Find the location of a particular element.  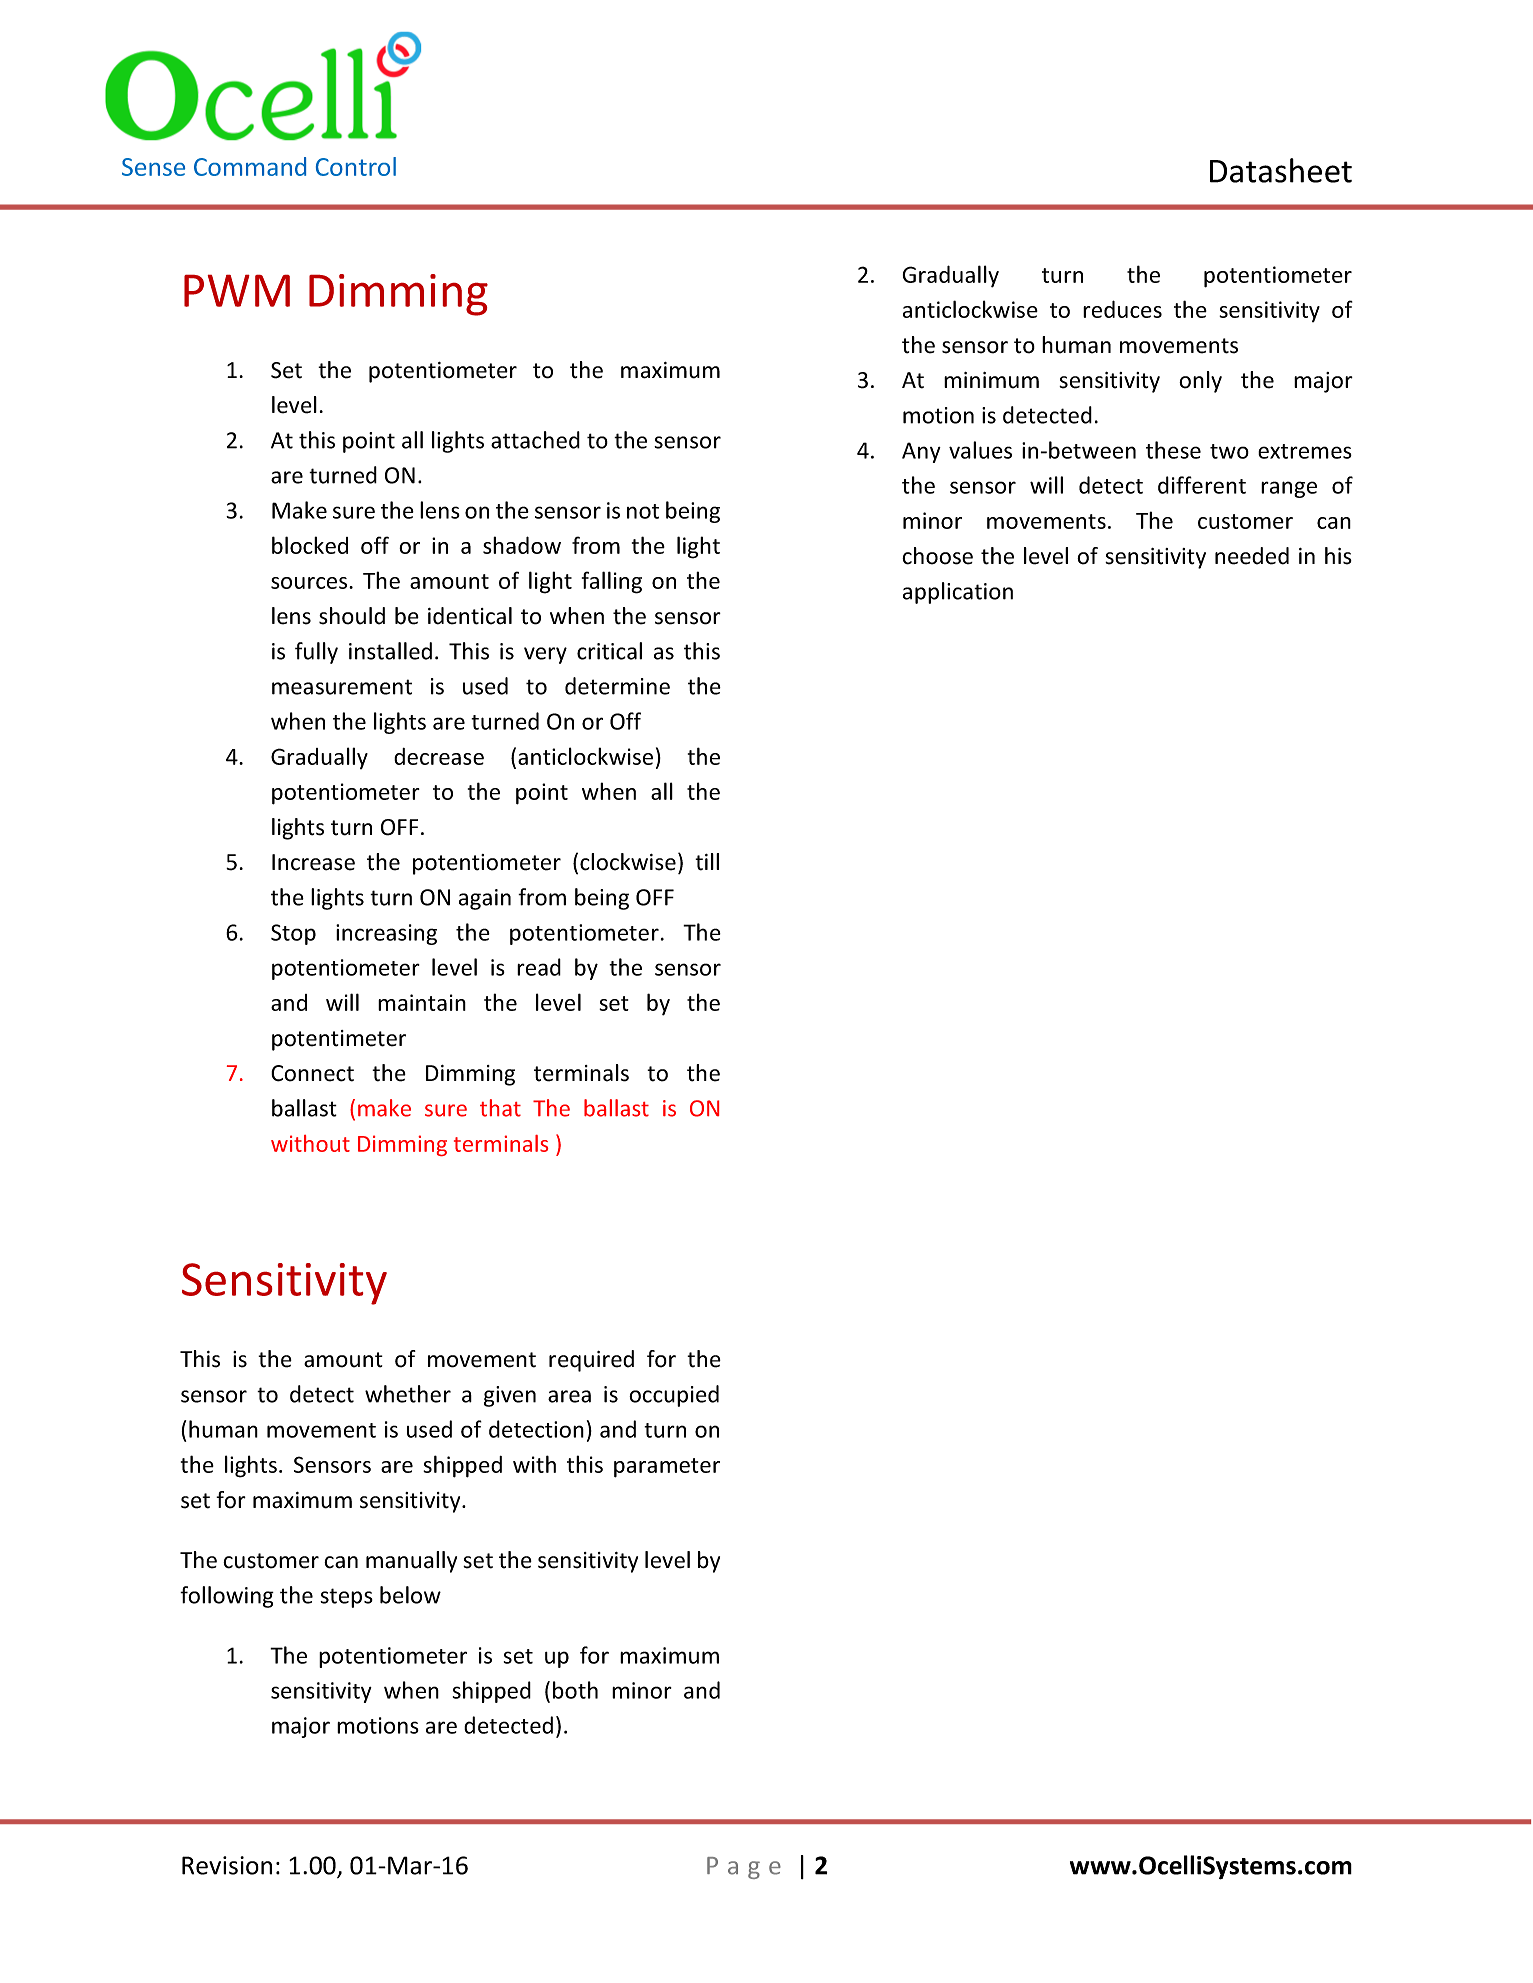

parameter is located at coordinates (667, 1468).
